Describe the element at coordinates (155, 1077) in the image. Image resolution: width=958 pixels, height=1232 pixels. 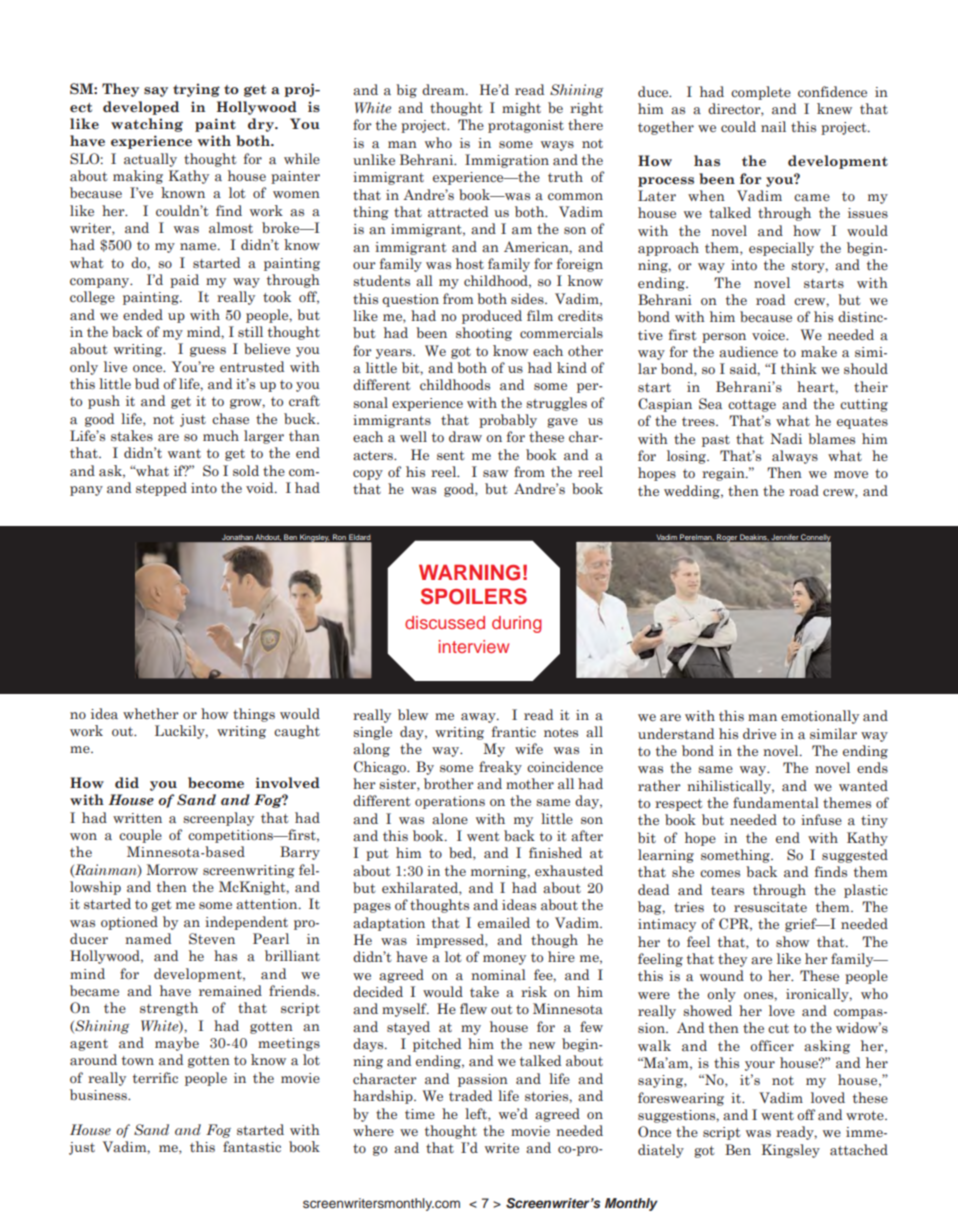
I see `terrific` at that location.
